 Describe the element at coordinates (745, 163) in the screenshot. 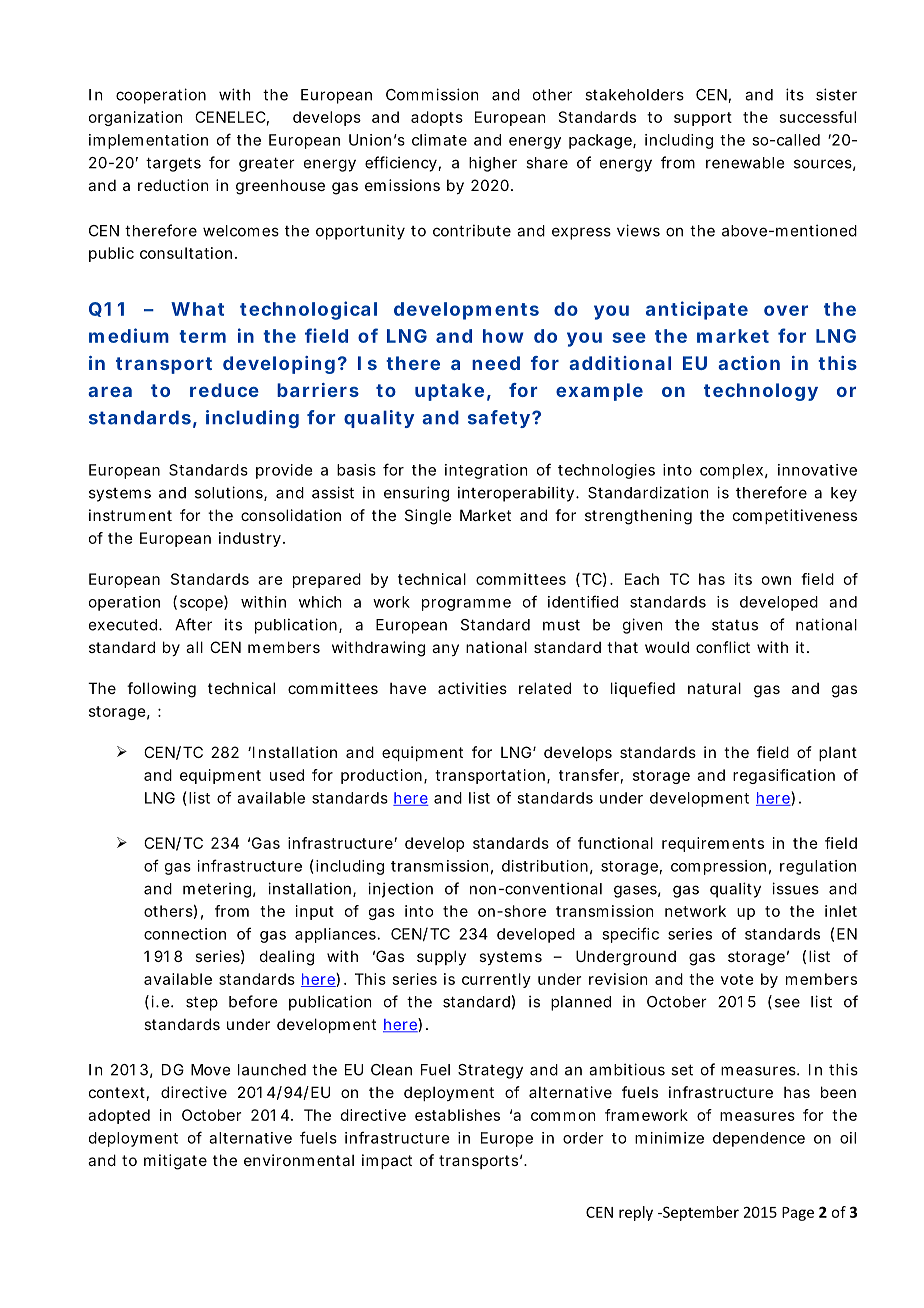

I see `renewable` at that location.
